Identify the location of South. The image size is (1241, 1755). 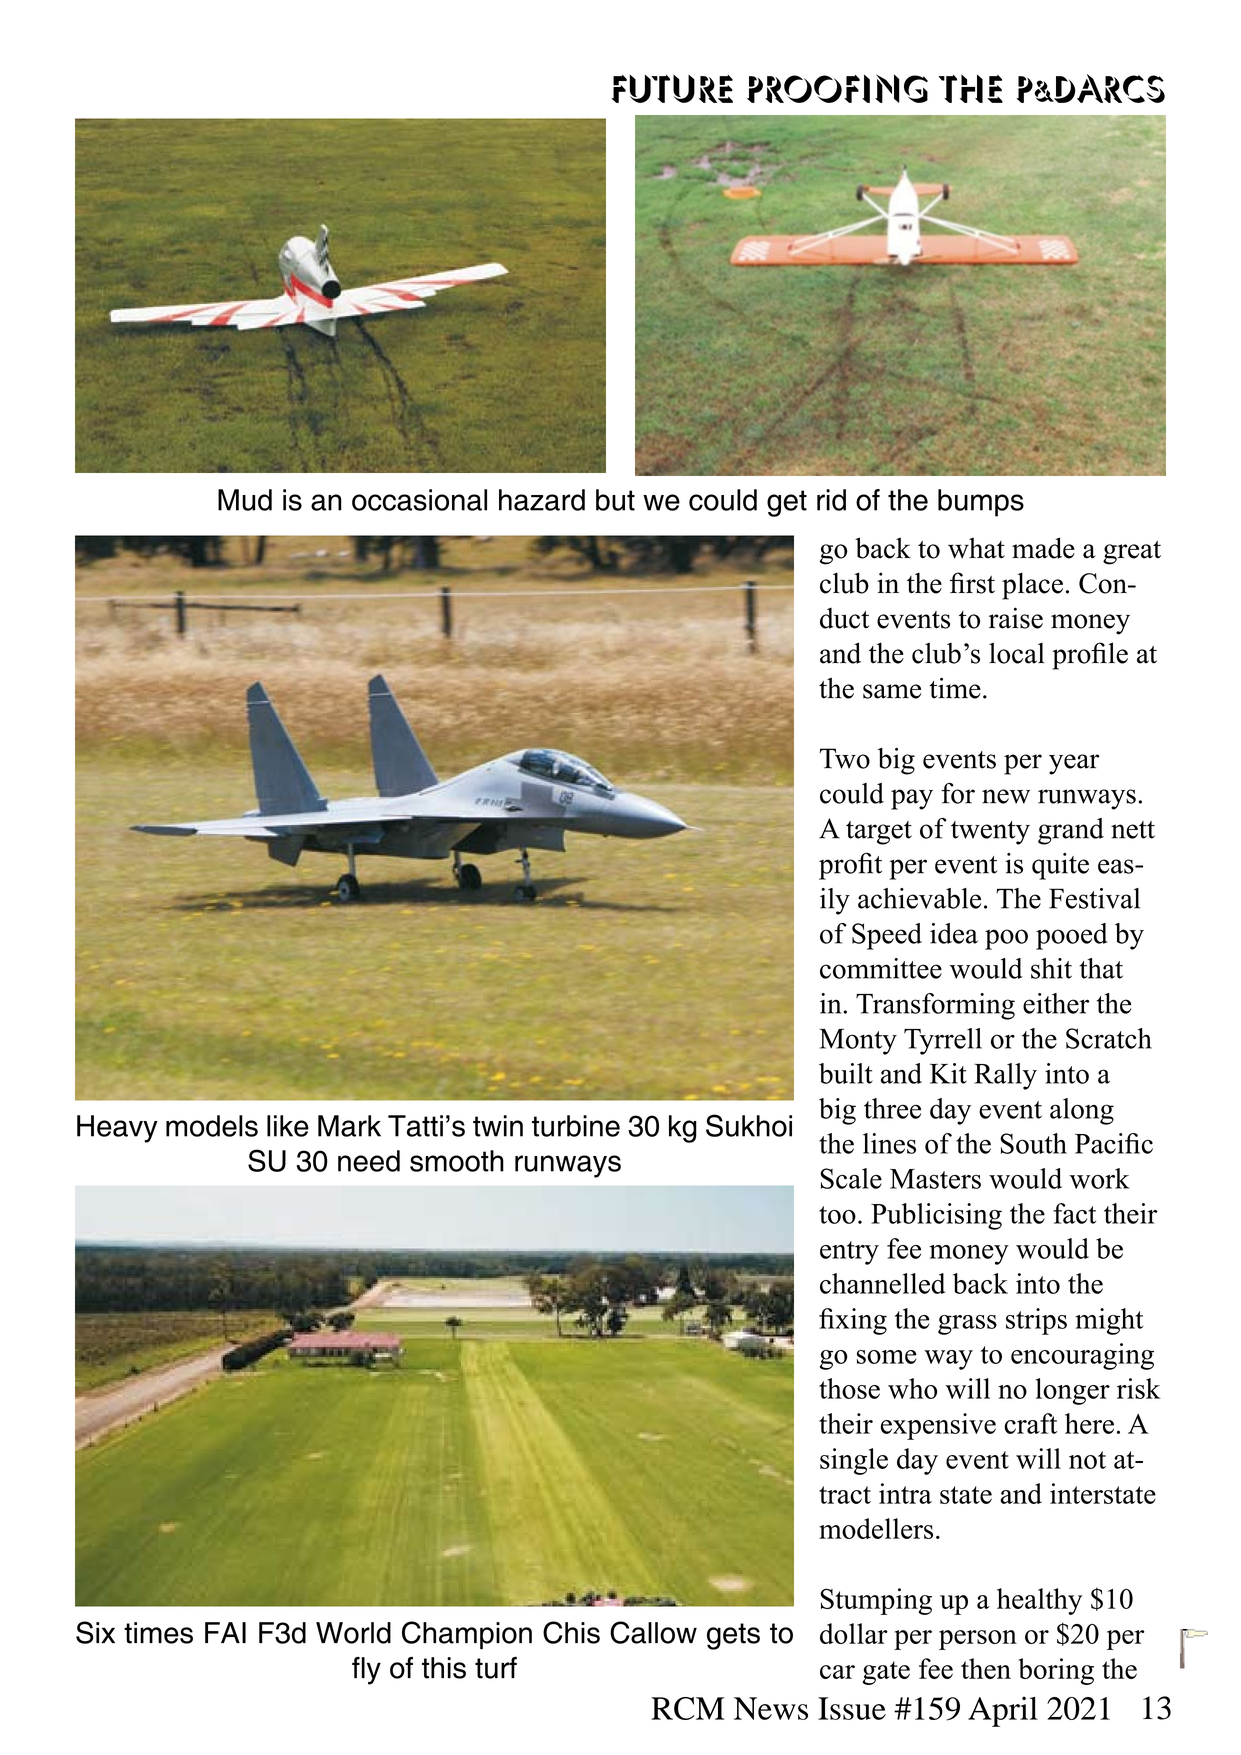
(1033, 1143).
